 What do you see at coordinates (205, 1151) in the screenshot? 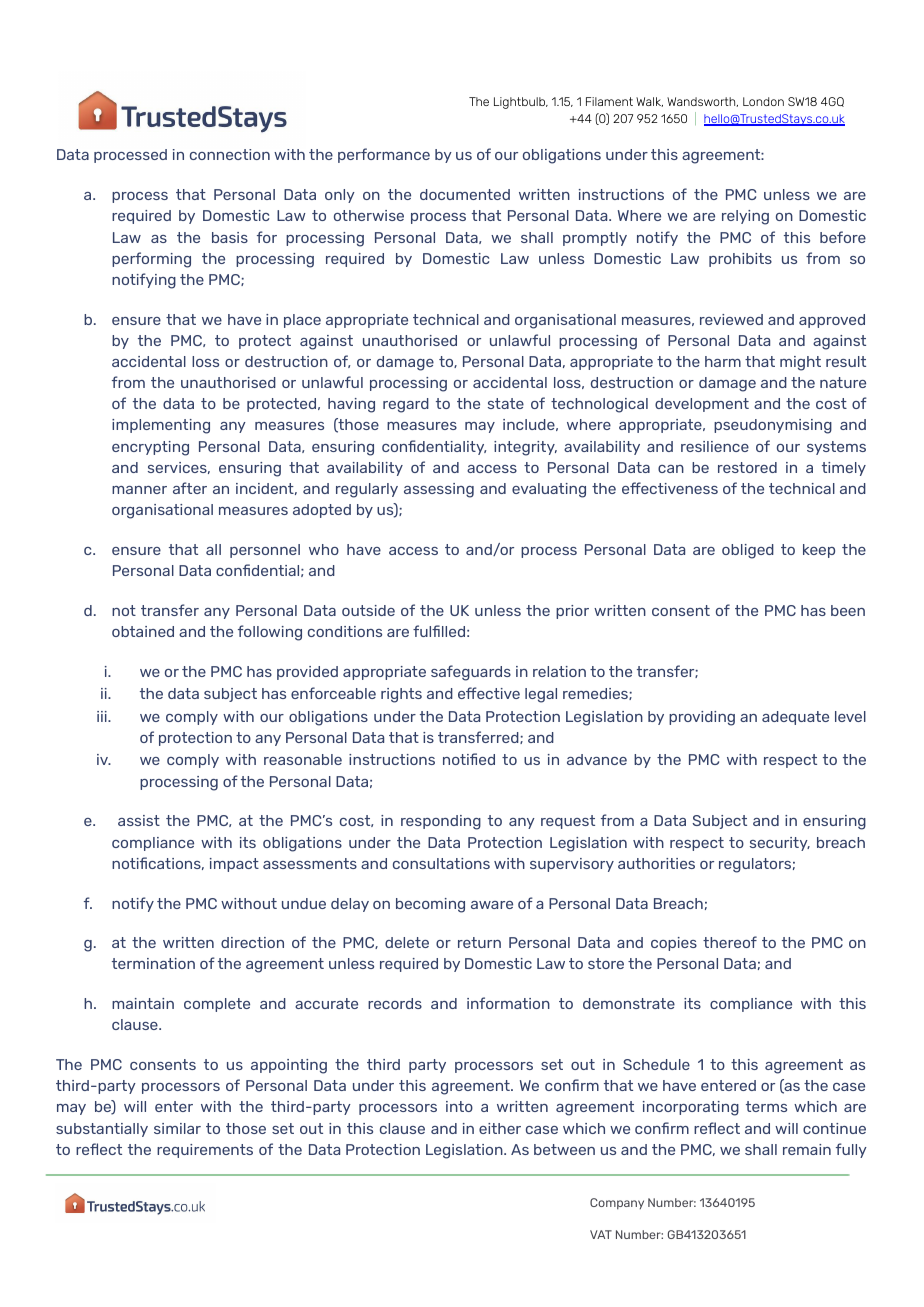
I see `requirements` at bounding box center [205, 1151].
